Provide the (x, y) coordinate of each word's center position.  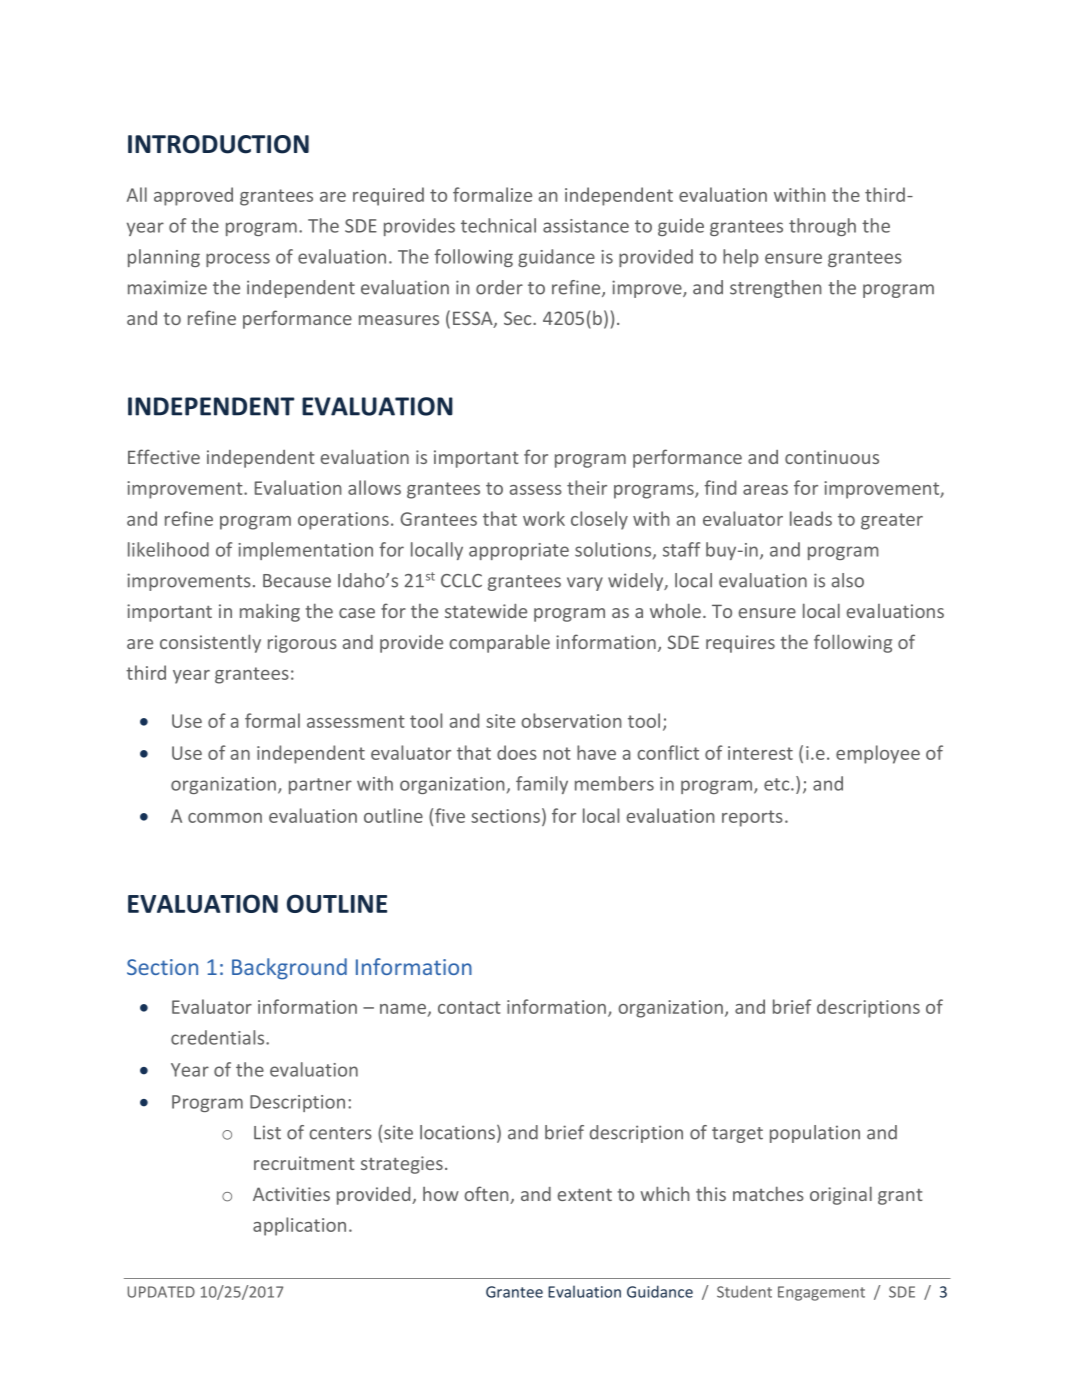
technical (498, 225)
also (848, 580)
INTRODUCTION (218, 144)
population (815, 1134)
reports (752, 818)
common (225, 818)
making (270, 612)
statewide (486, 611)
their (587, 487)
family (542, 785)
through (822, 227)
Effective (164, 456)
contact (469, 1007)
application (299, 1226)
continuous (832, 457)
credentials (219, 1037)
